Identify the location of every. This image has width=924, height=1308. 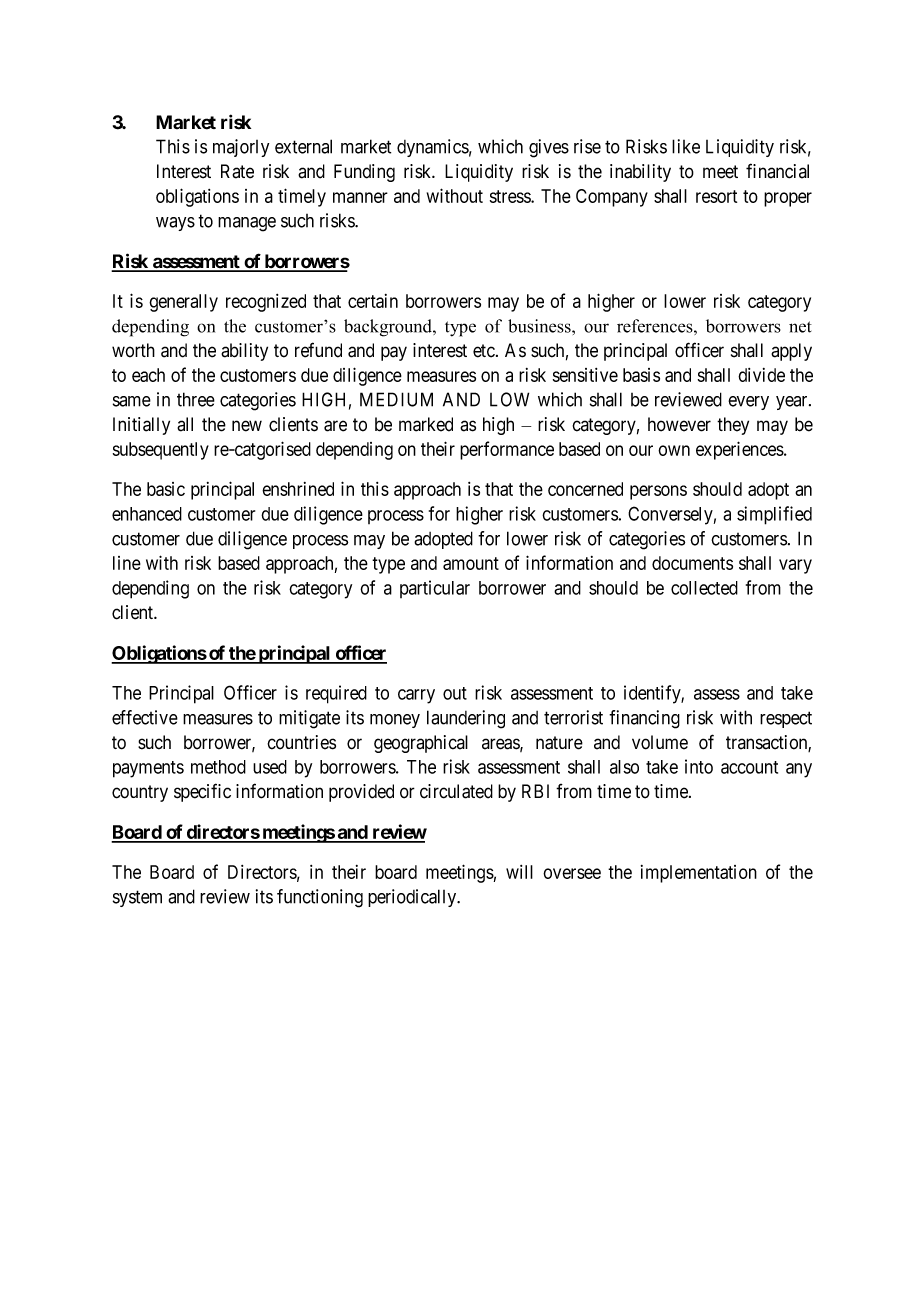
(748, 403).
